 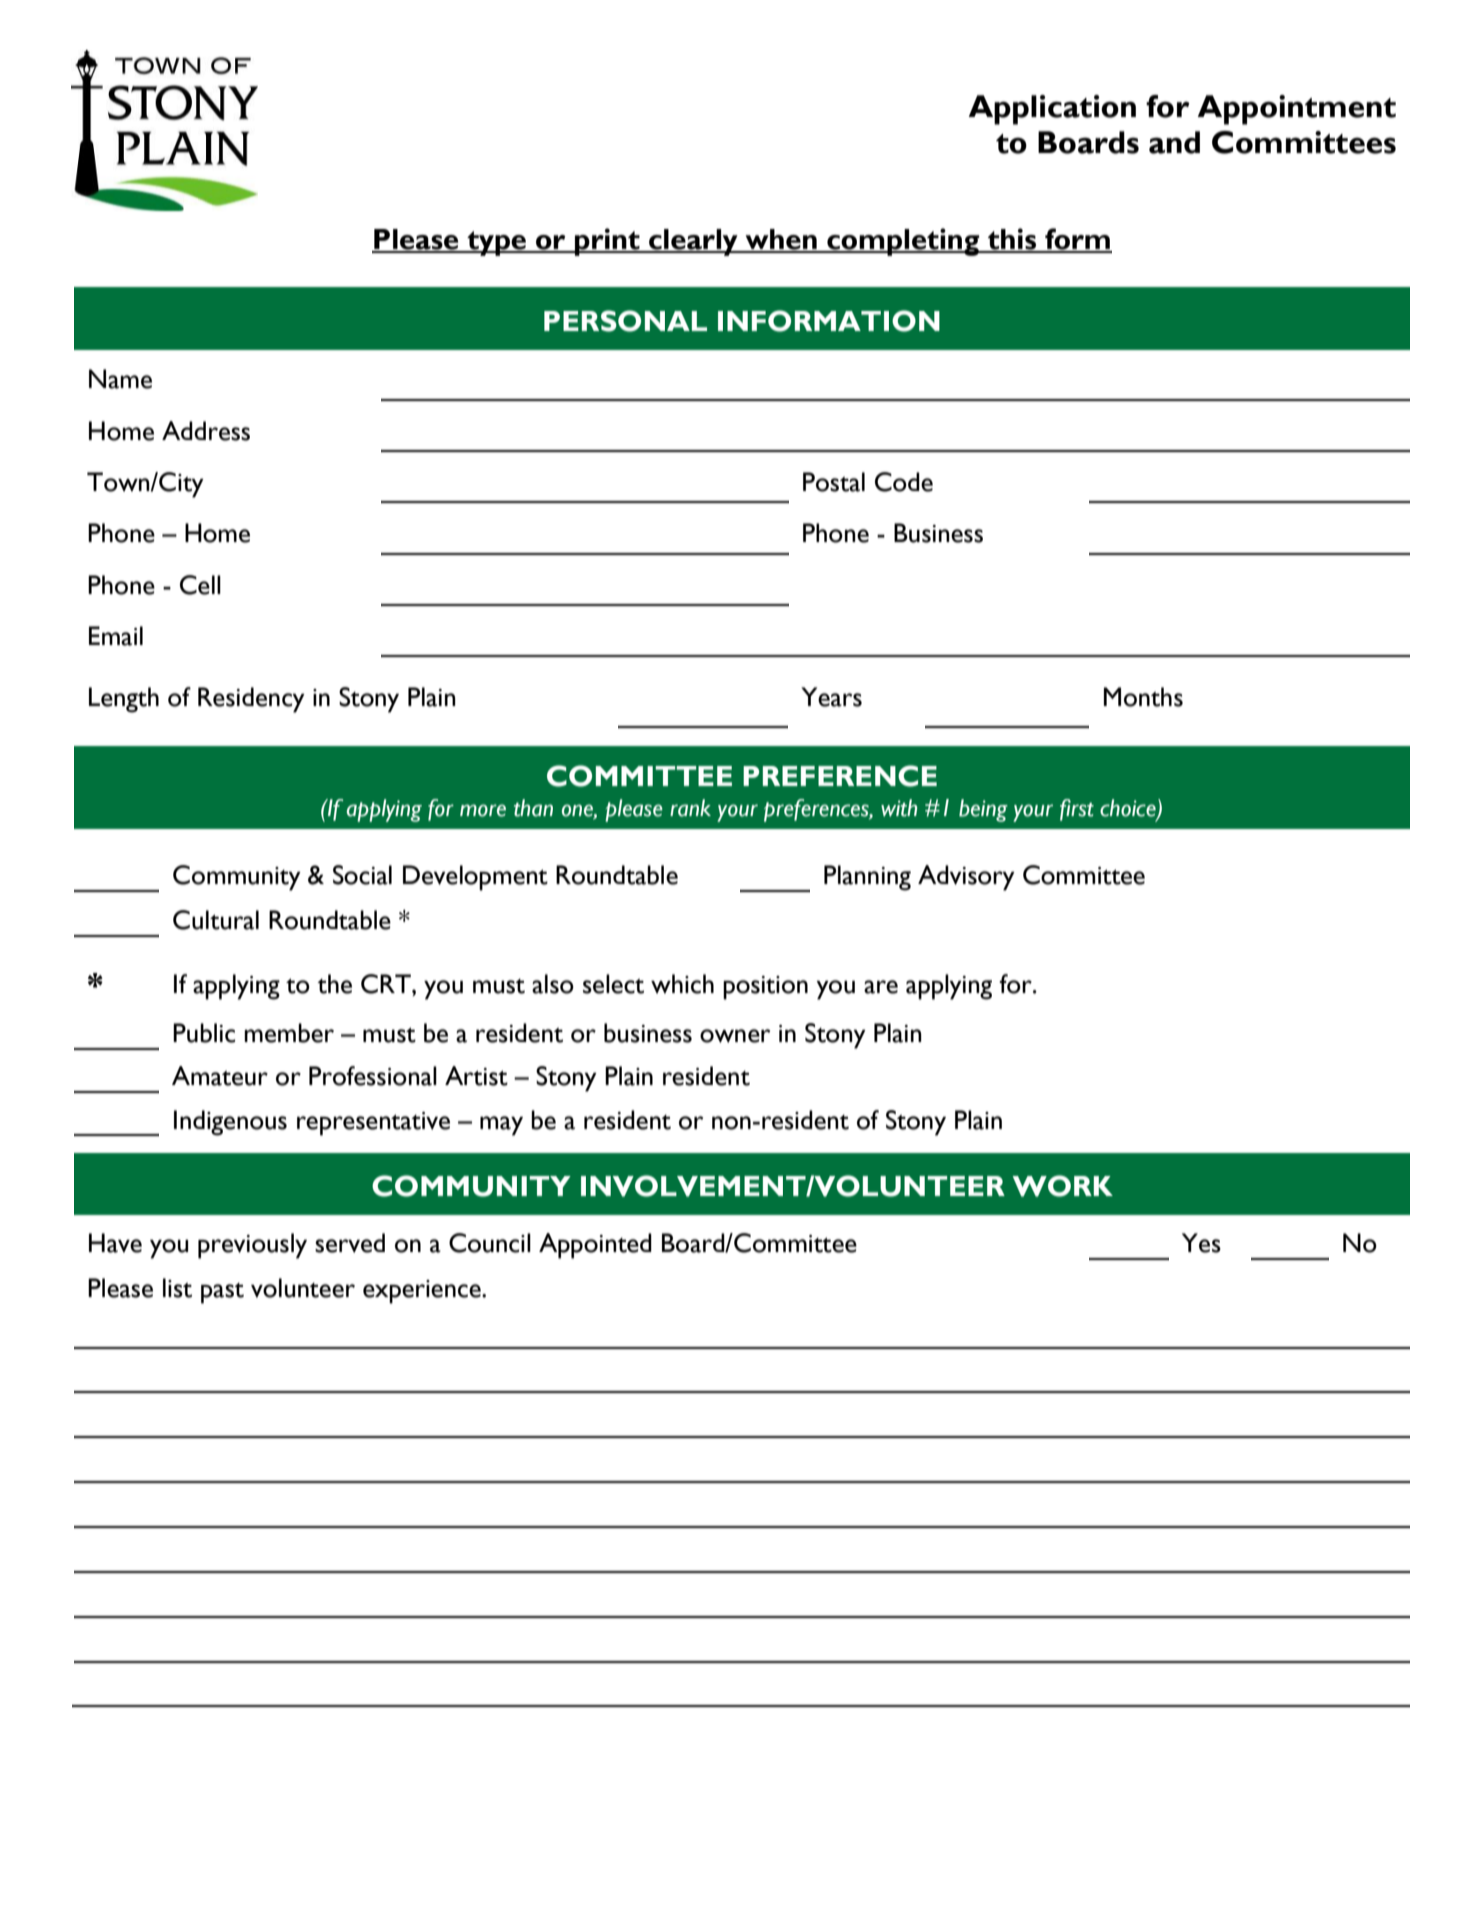 I want to click on member, so click(x=289, y=1033).
